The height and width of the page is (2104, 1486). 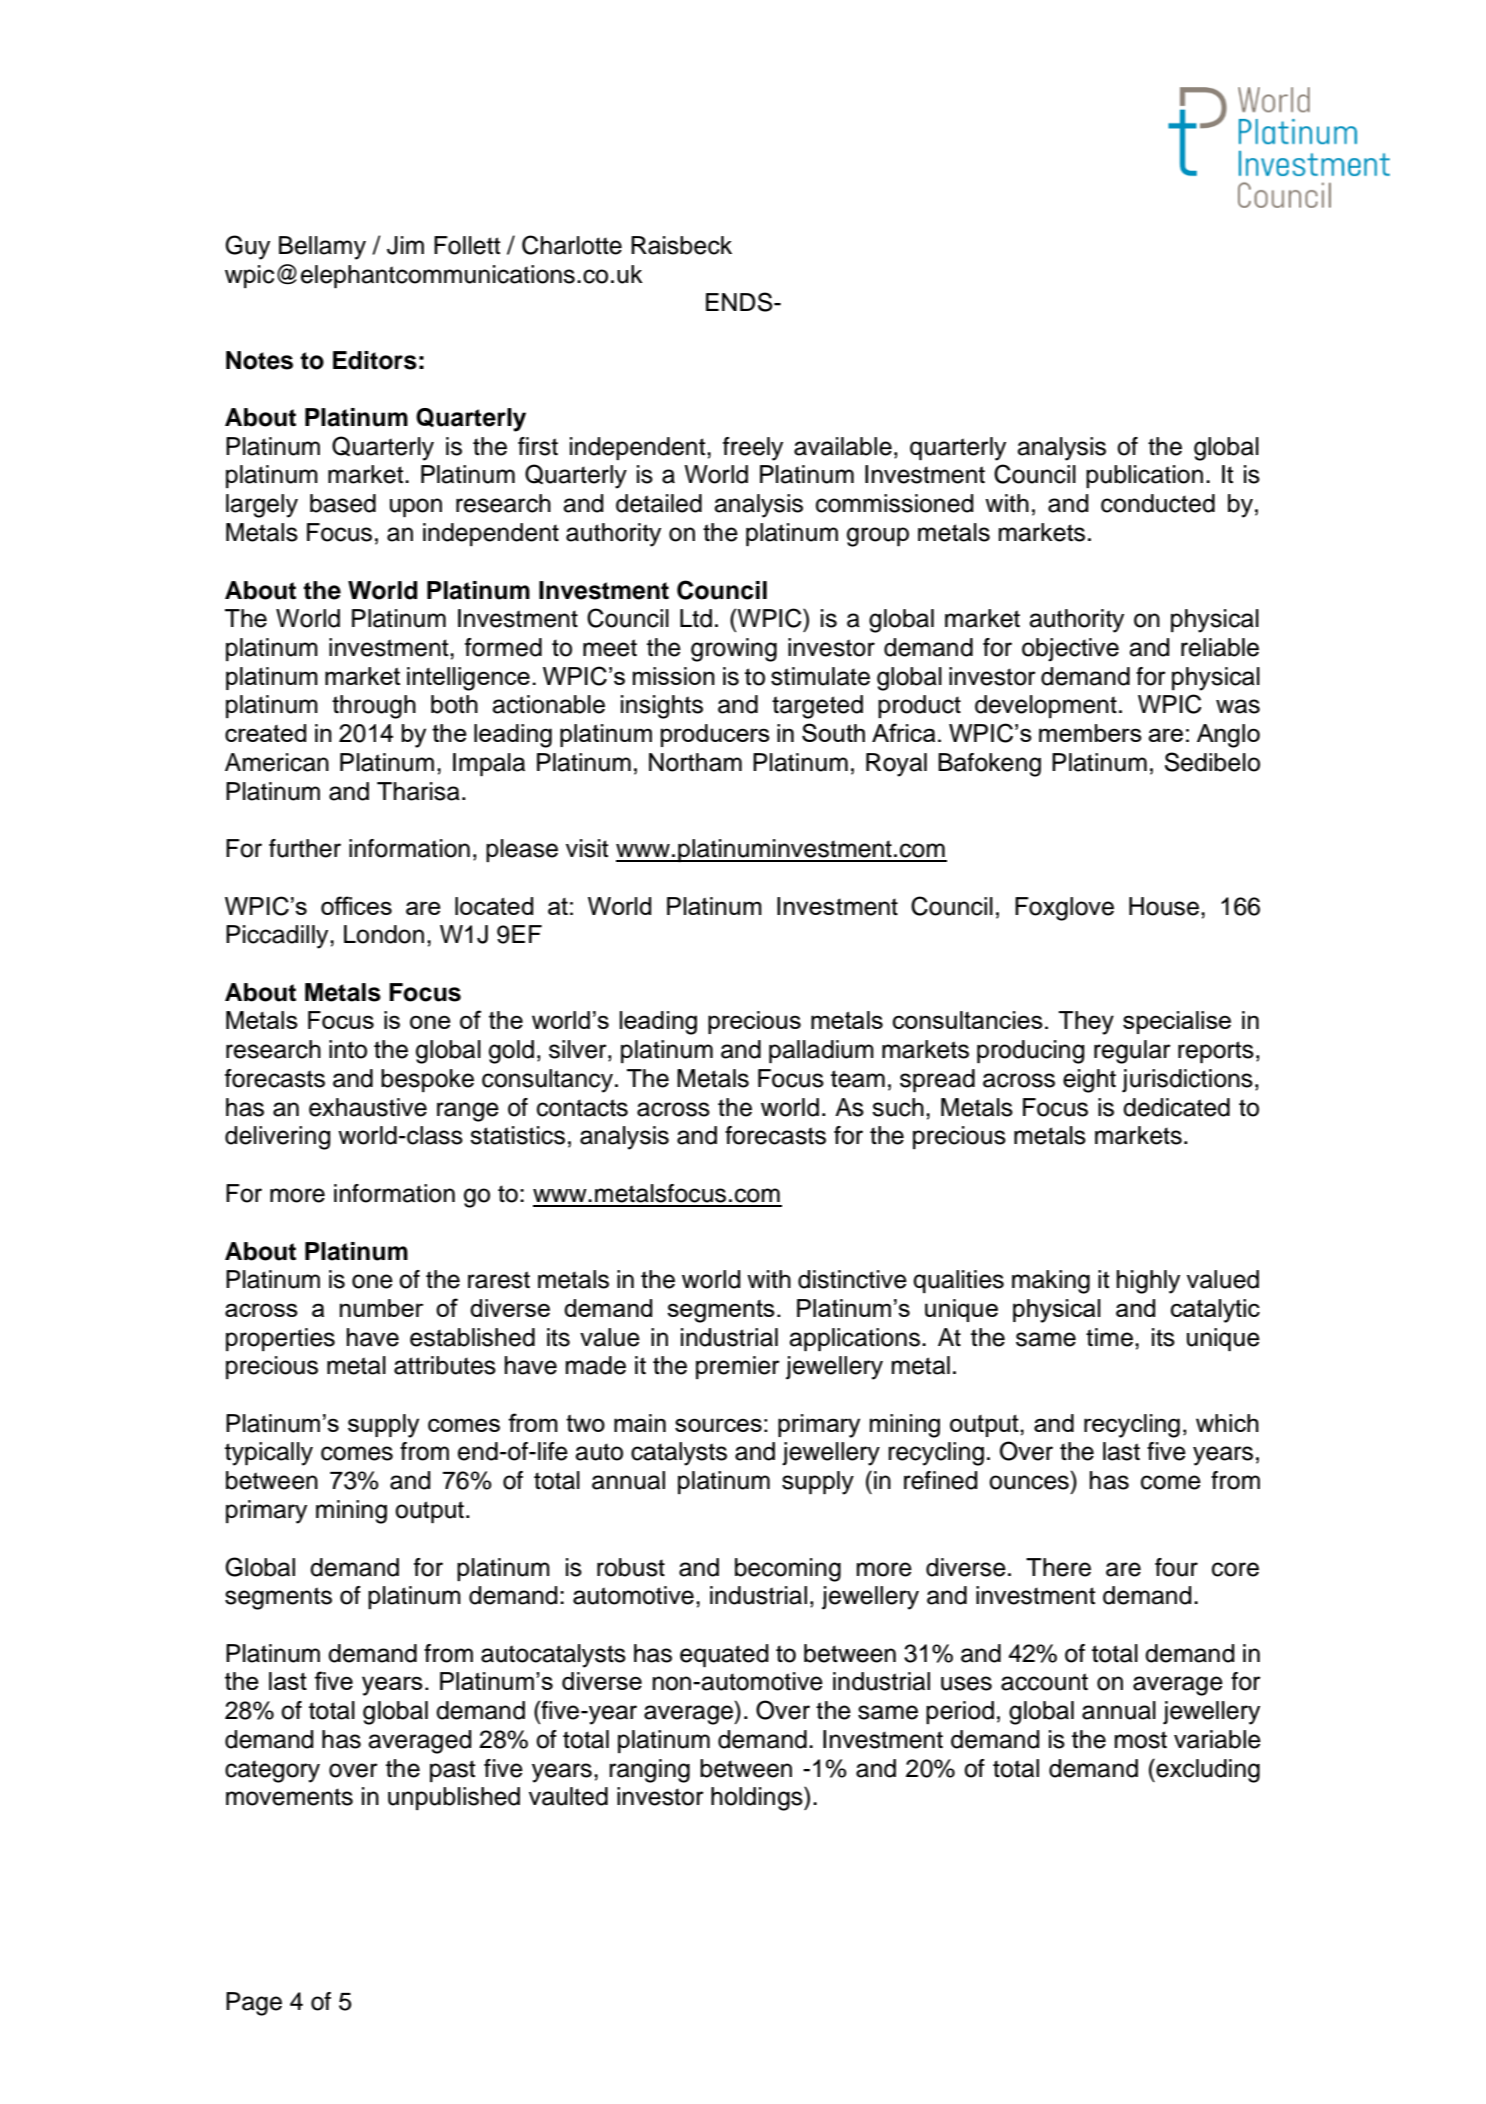 I want to click on further, so click(x=305, y=848).
